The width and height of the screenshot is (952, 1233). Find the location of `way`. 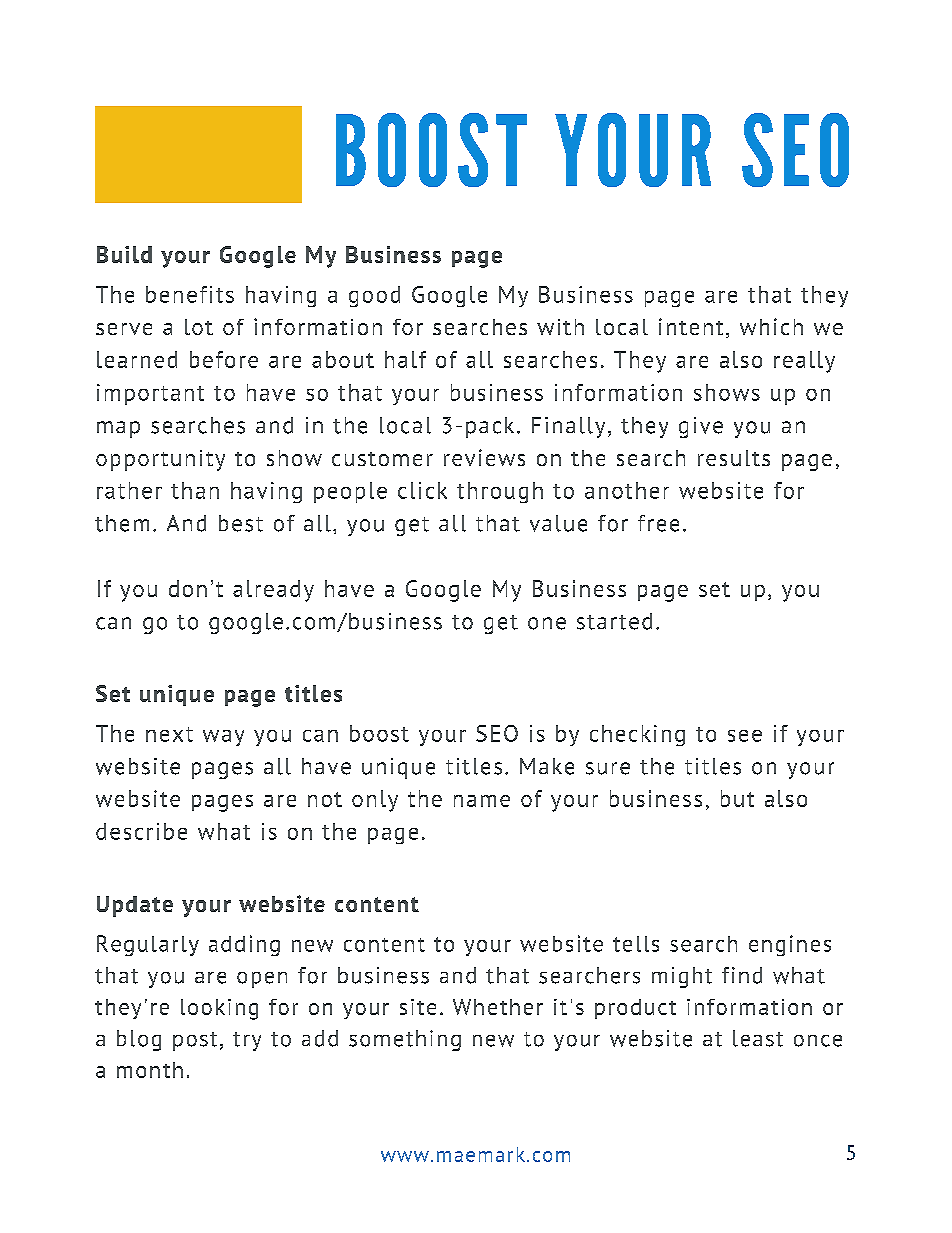

way is located at coordinates (223, 738).
